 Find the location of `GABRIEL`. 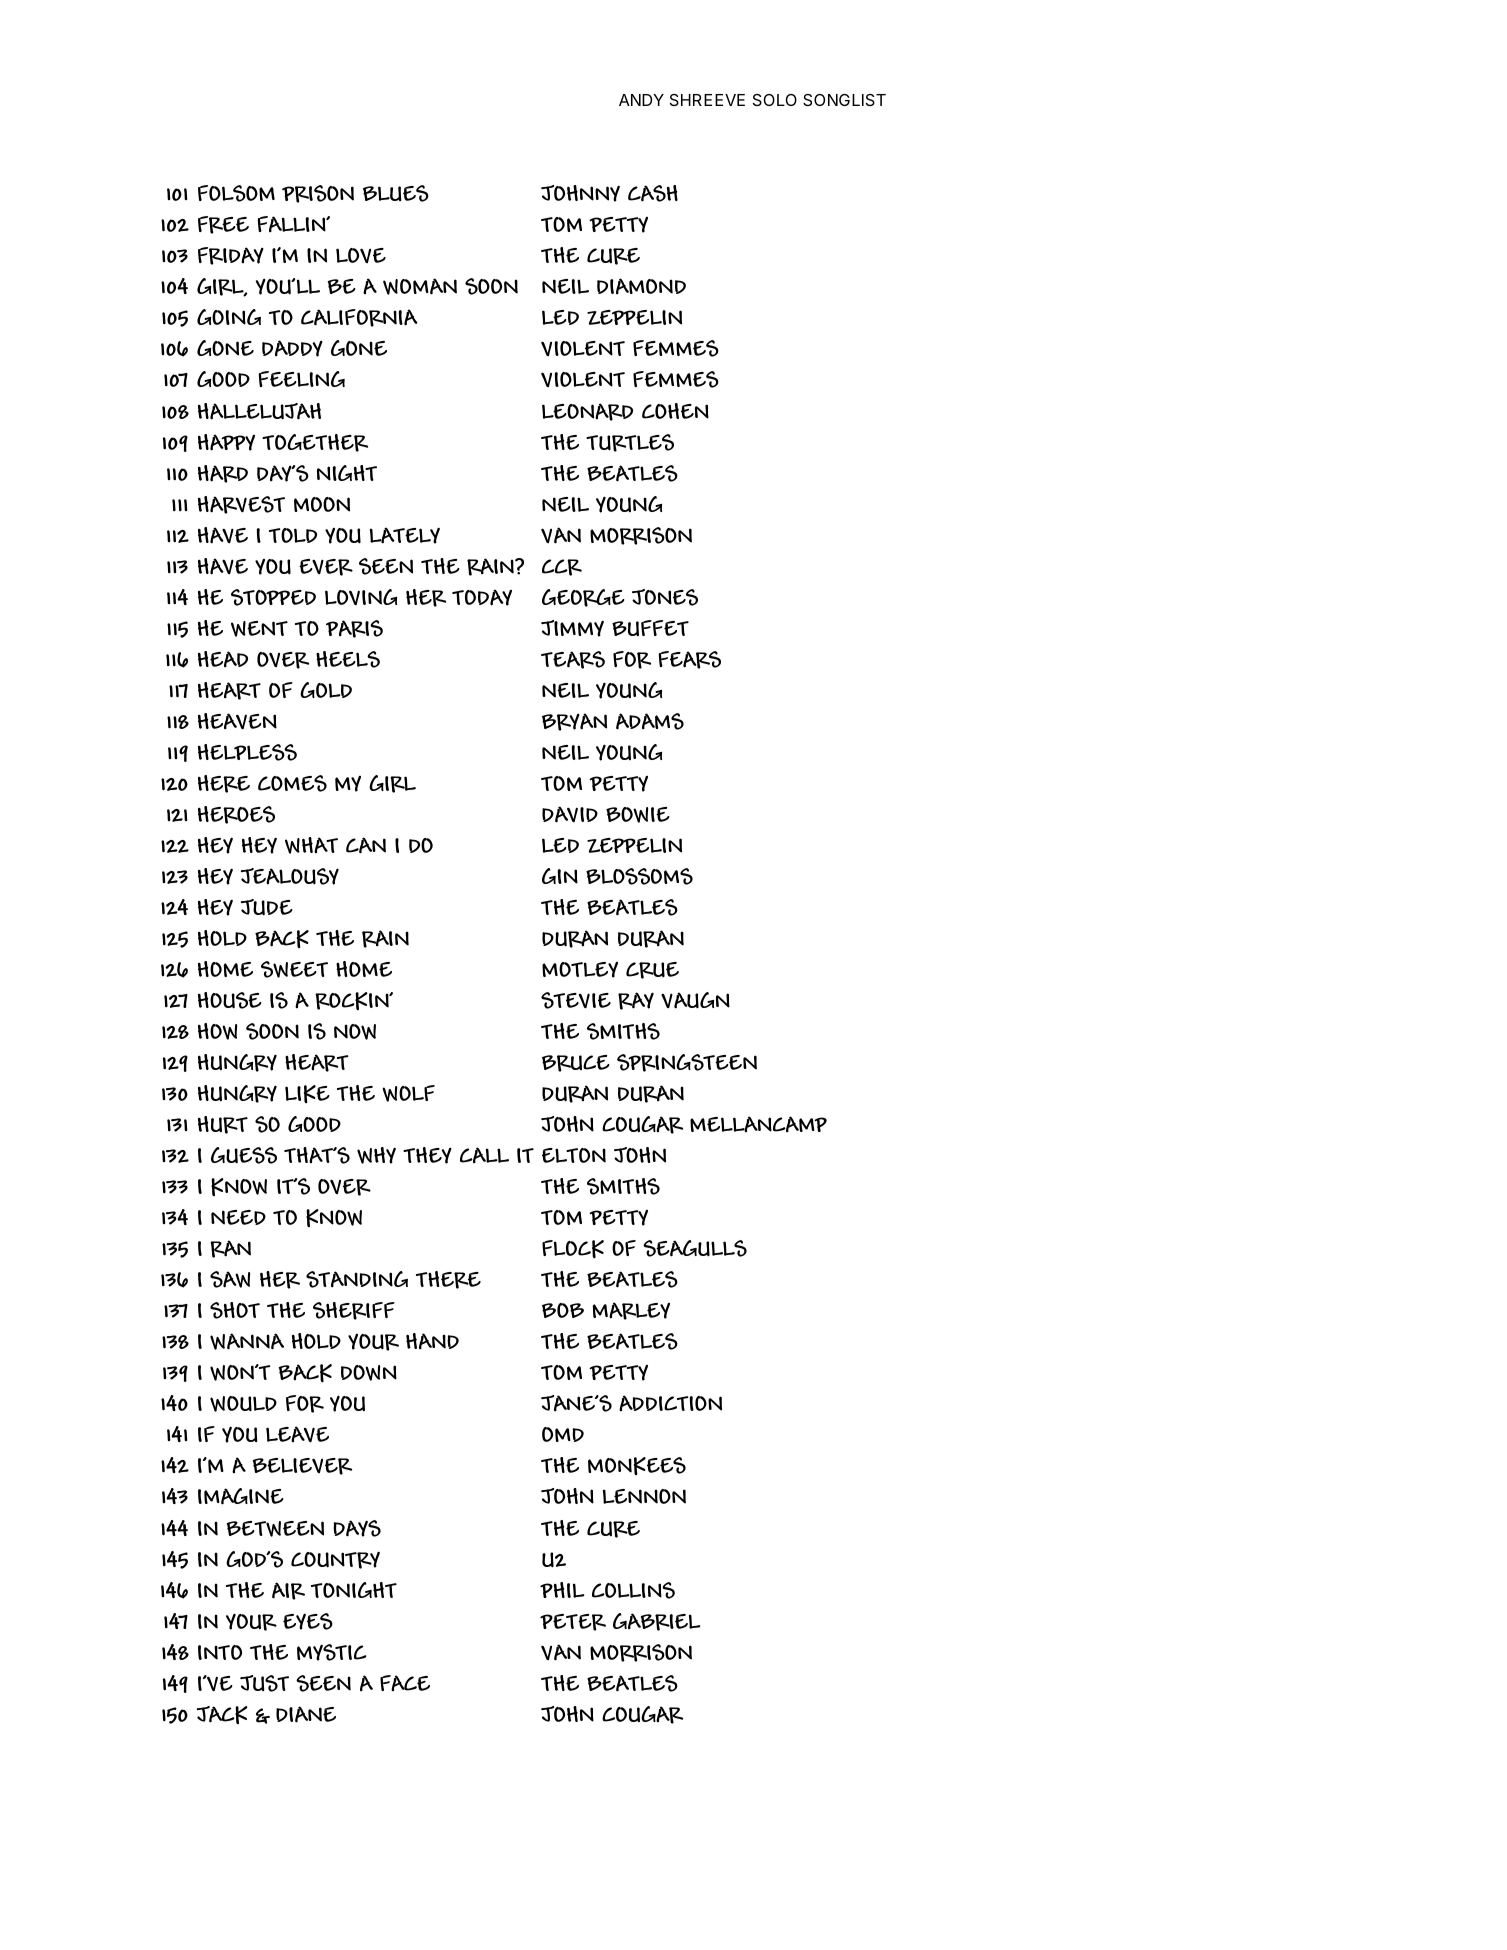

GABRIEL is located at coordinates (656, 1622).
